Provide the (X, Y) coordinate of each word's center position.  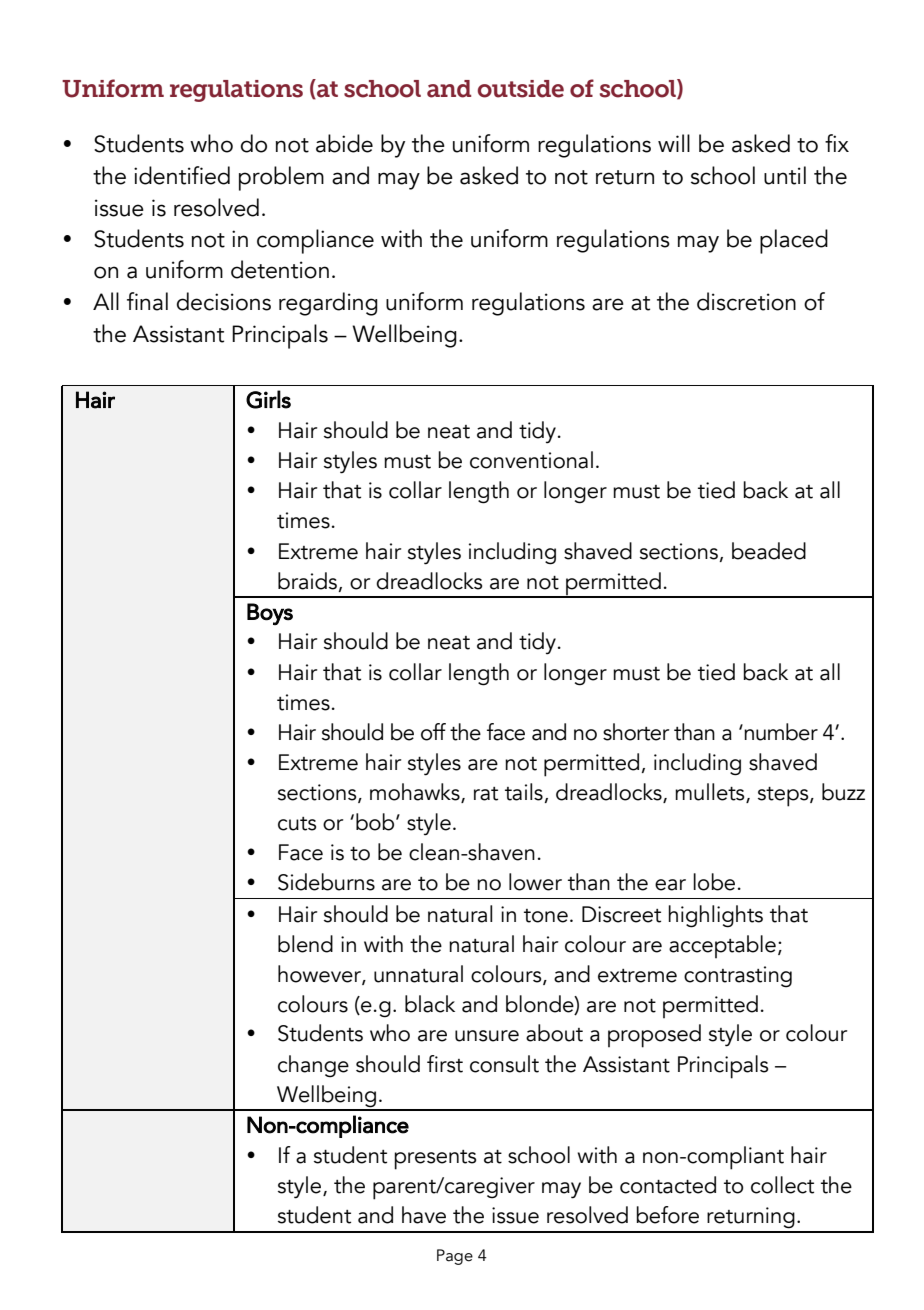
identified (182, 175)
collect (782, 1185)
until (785, 175)
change (313, 1066)
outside (521, 89)
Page (455, 1257)
